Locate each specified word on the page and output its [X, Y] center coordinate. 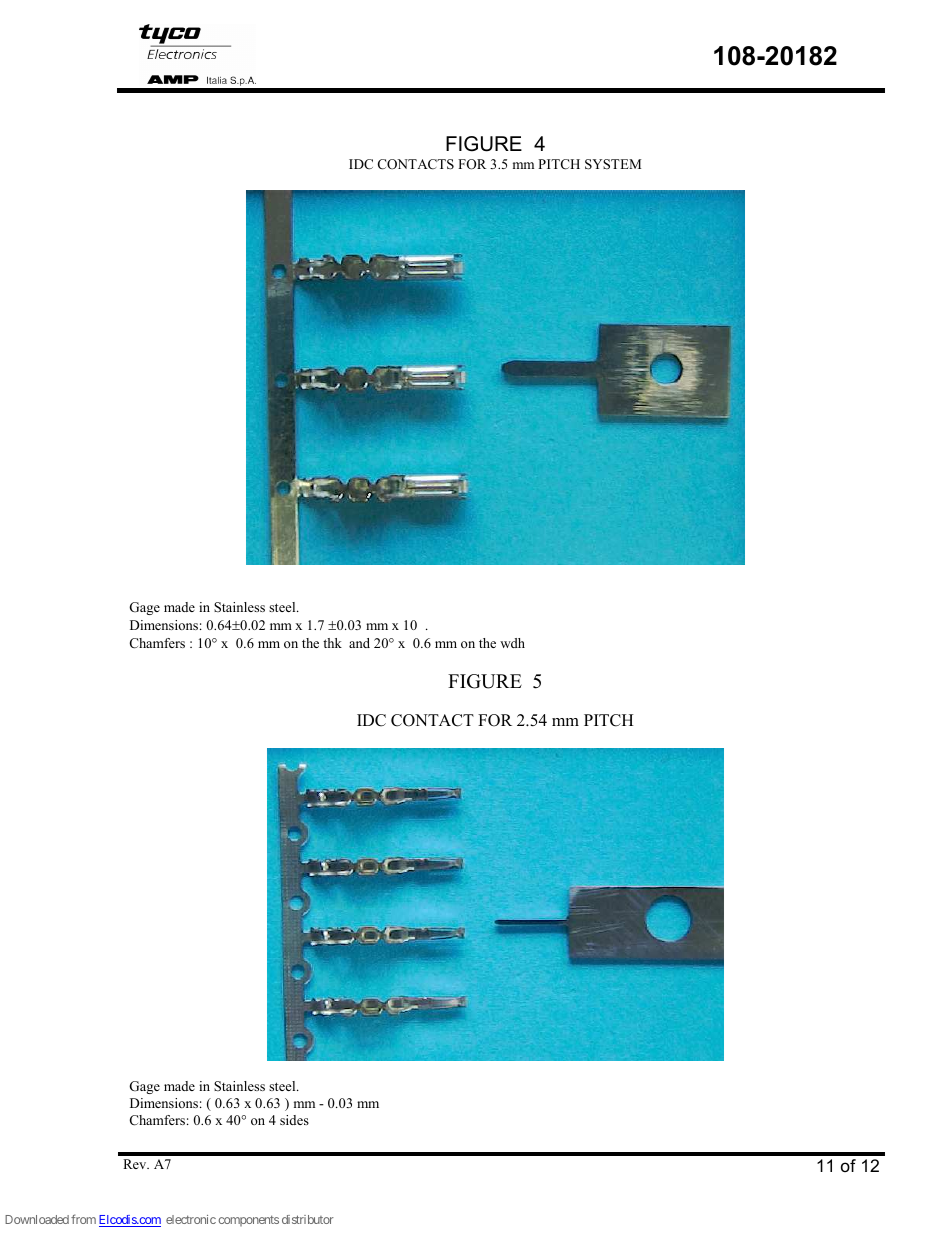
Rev [136, 1164]
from [83, 1219]
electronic [191, 1219]
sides [294, 1120]
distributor [308, 1219]
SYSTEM [613, 164]
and [359, 643]
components [248, 1220]
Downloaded [37, 1219]
